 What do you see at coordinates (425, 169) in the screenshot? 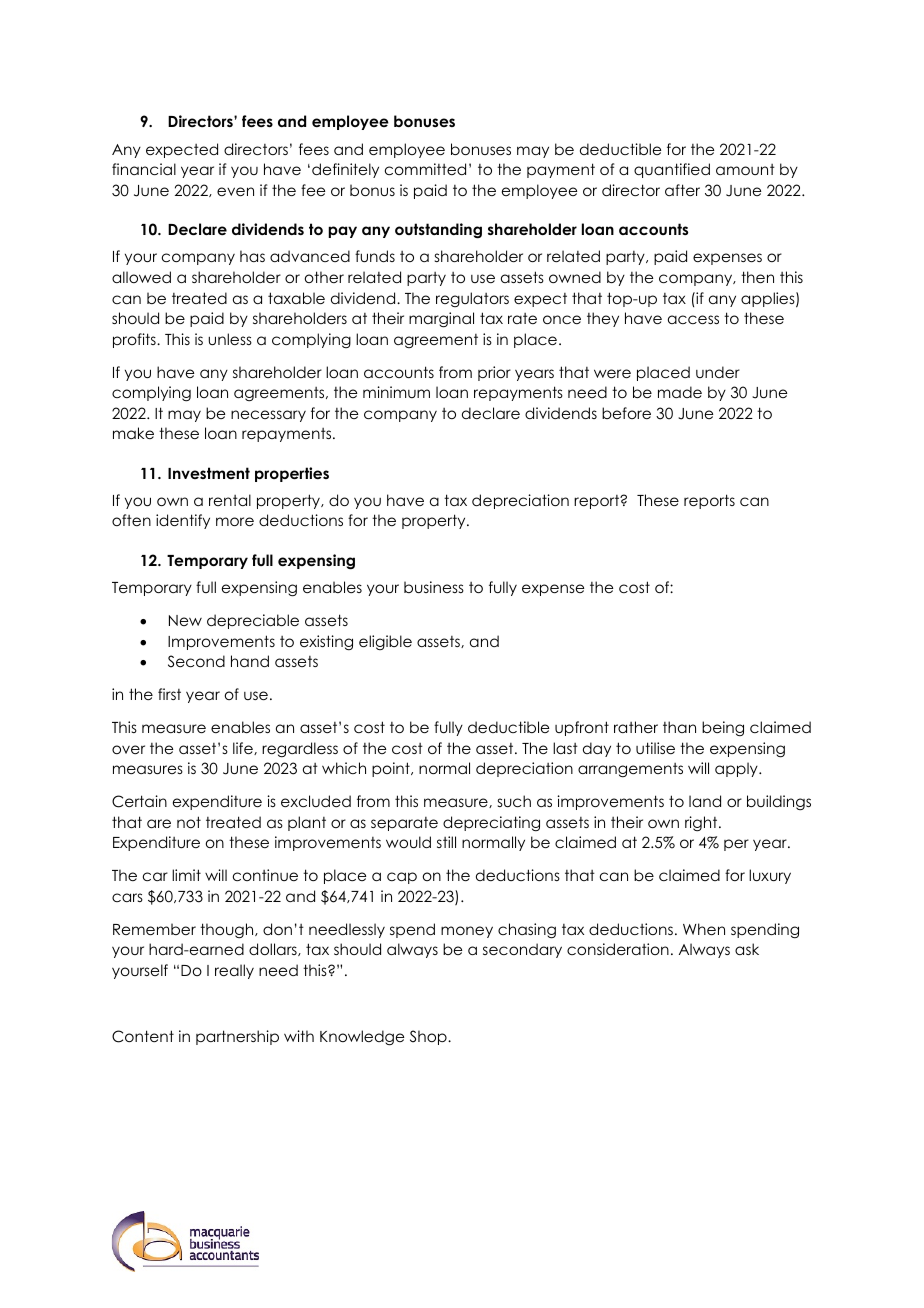
I see `committed` at bounding box center [425, 169].
